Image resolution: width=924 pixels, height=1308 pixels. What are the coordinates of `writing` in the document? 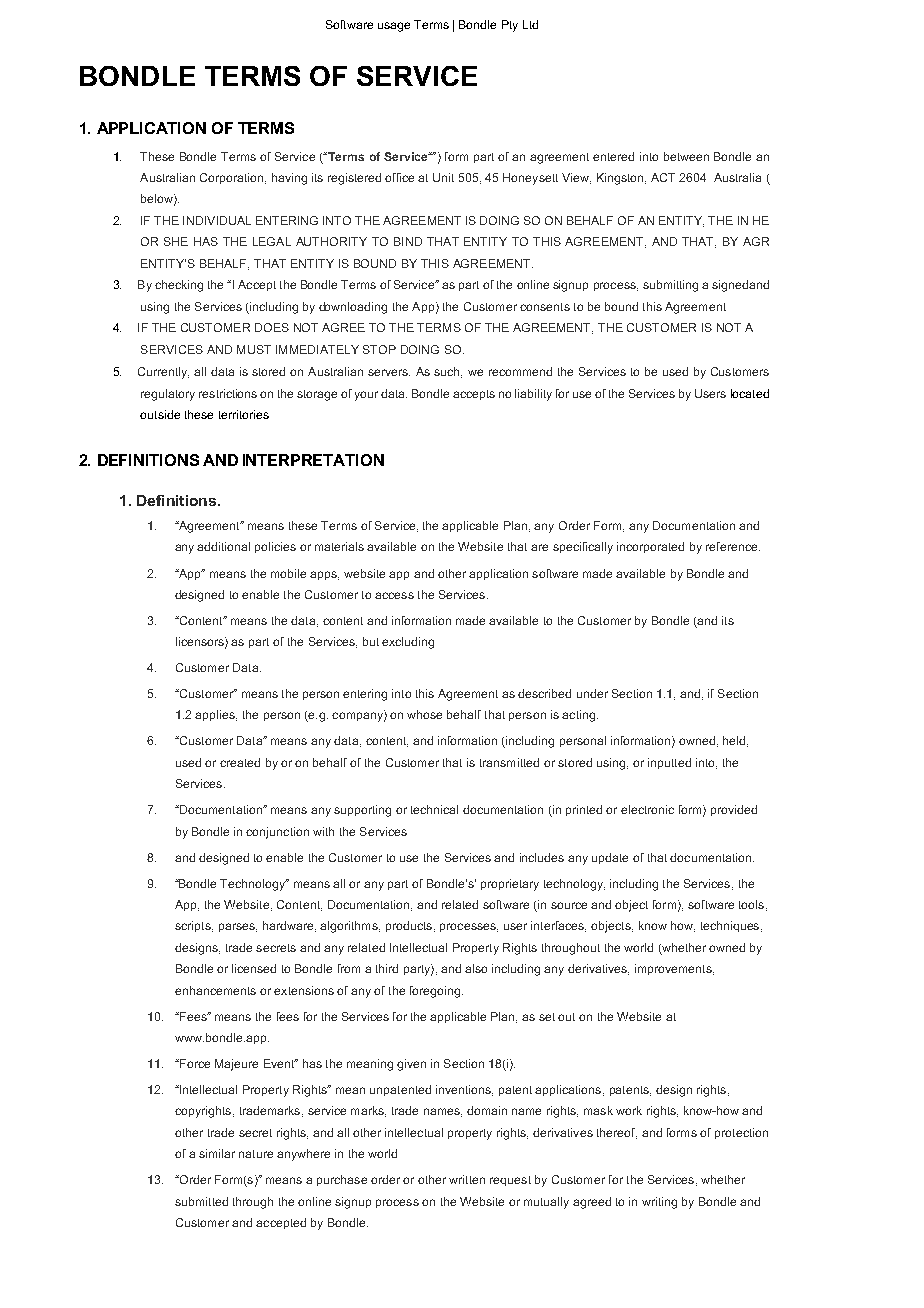 It's located at (659, 1203).
